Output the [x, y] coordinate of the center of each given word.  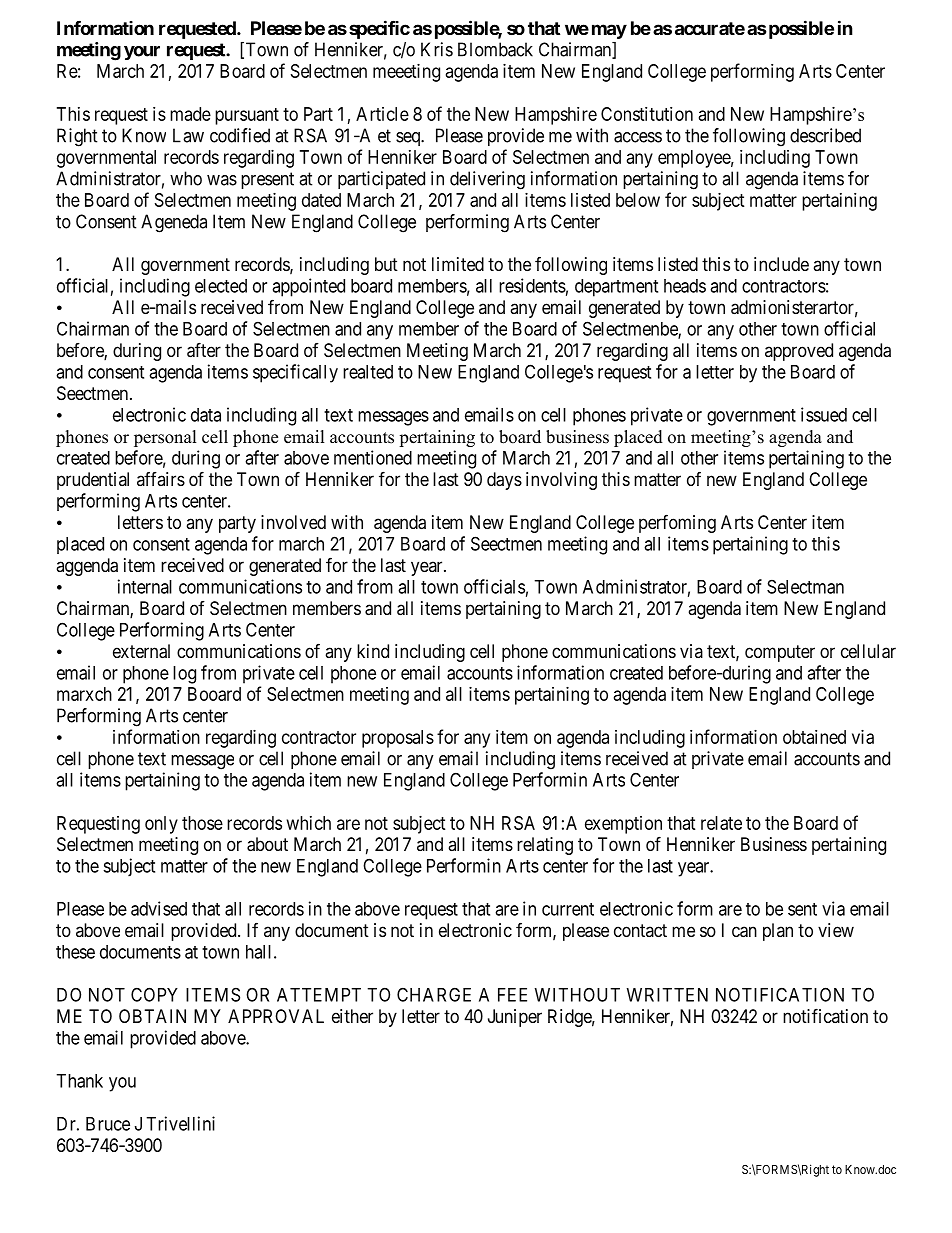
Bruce [108, 1124]
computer [780, 653]
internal [145, 586]
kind [373, 651]
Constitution [647, 114]
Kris [437, 49]
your [142, 53]
